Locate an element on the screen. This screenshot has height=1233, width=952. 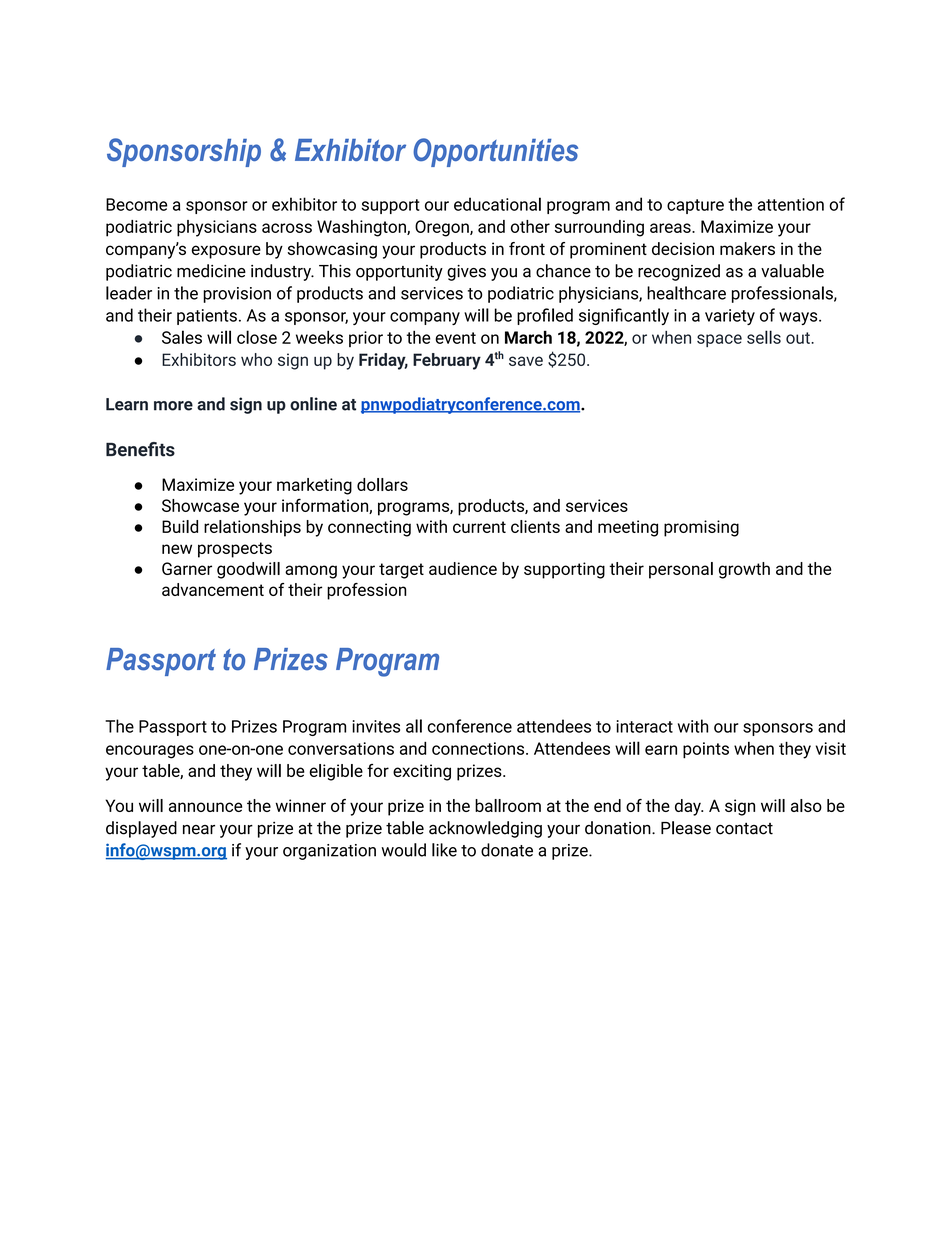
near is located at coordinates (199, 830).
